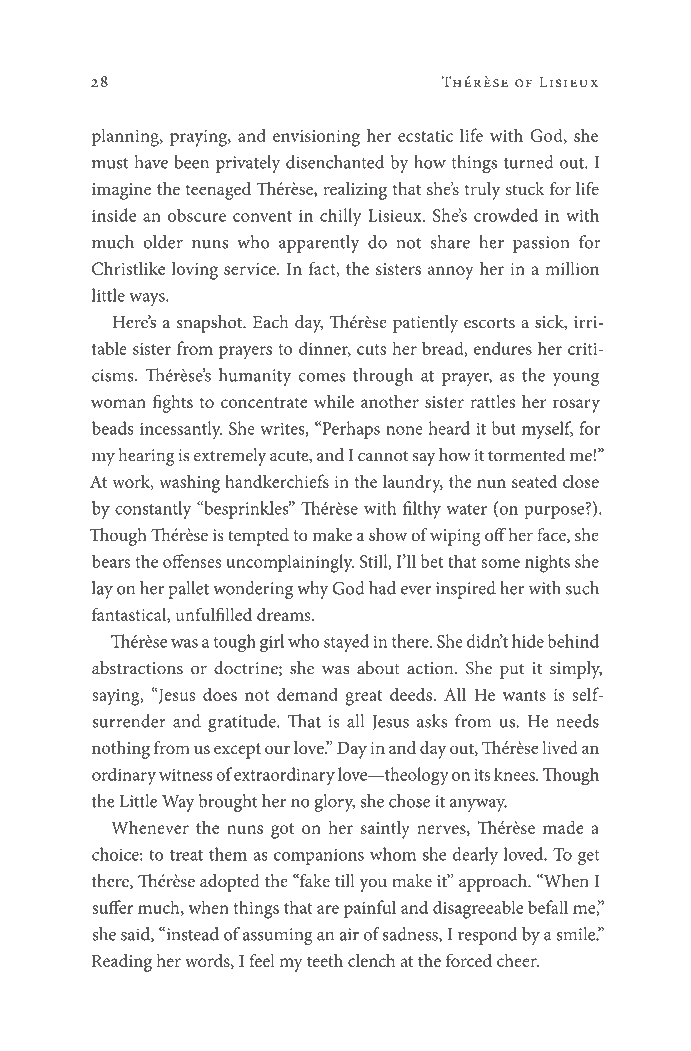 The height and width of the screenshot is (1051, 691). What do you see at coordinates (151, 162) in the screenshot?
I see `have` at bounding box center [151, 162].
